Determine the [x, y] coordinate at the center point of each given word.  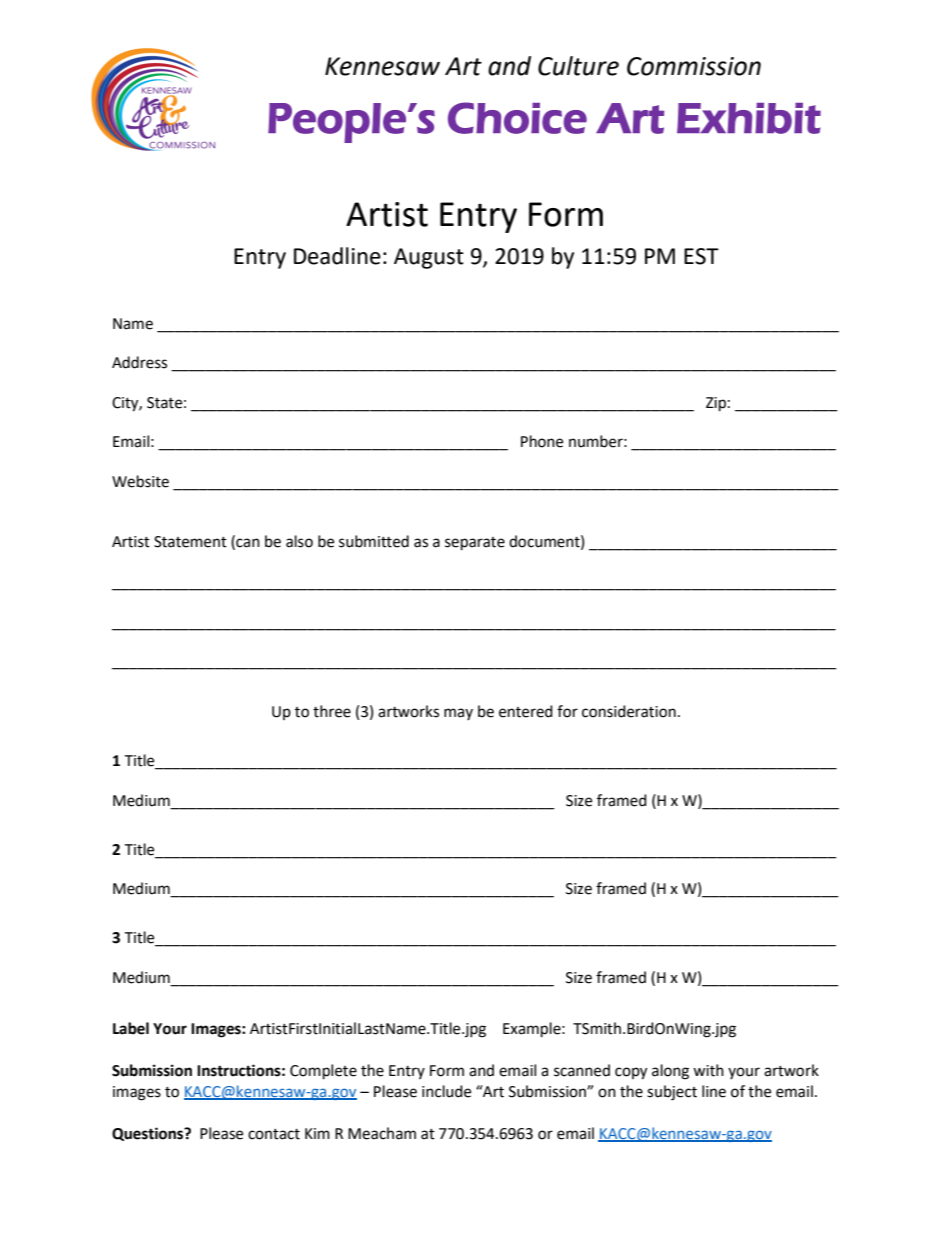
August [429, 258]
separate [475, 544]
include [446, 1091]
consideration [629, 711]
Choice [517, 118]
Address [139, 362]
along [670, 1072]
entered [526, 711]
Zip [716, 404]
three [332, 711]
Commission [694, 66]
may [458, 714]
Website [140, 481]
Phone [542, 441]
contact [274, 1134]
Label [131, 1028]
